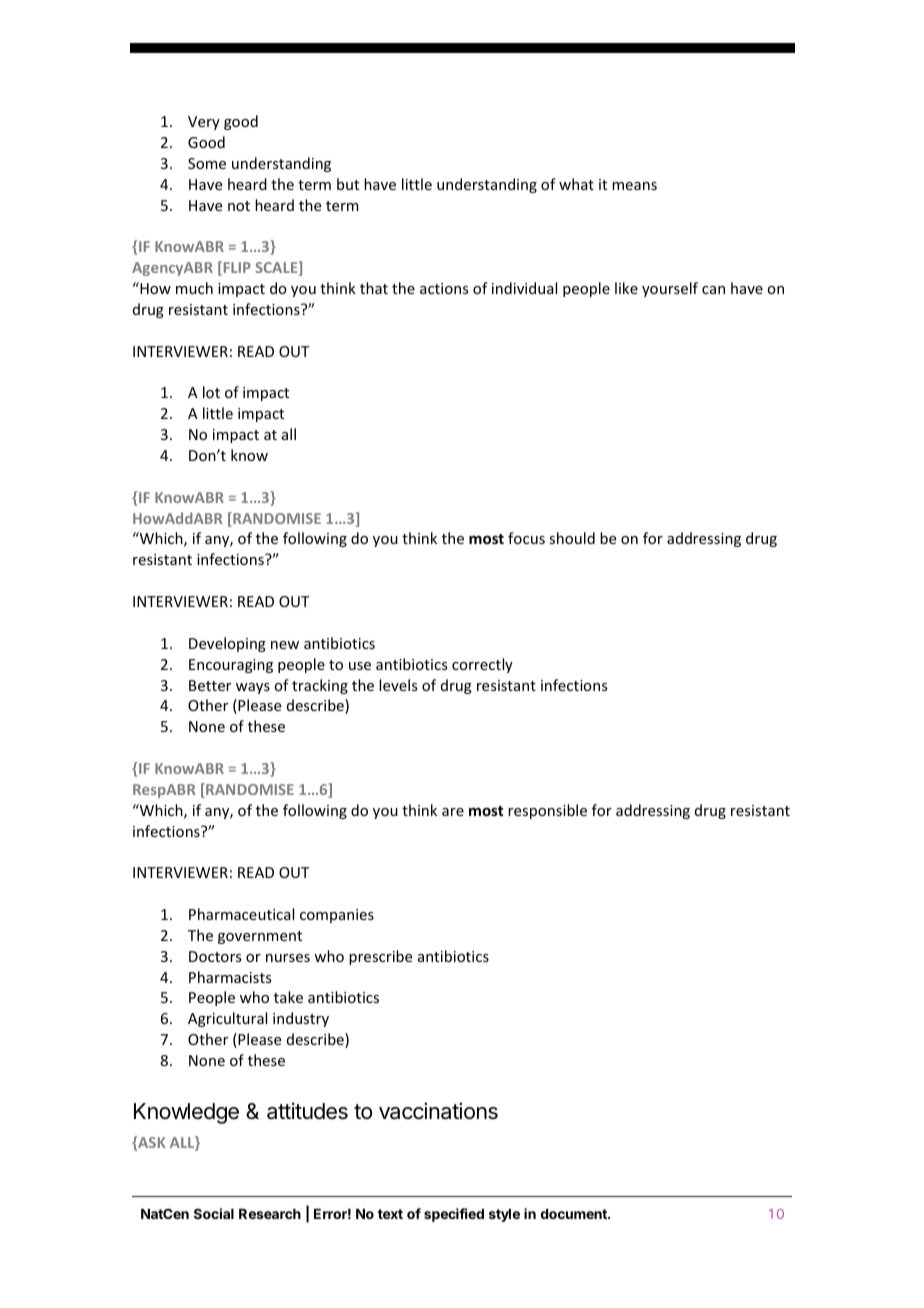 The image size is (924, 1308). I want to click on actions, so click(444, 288).
